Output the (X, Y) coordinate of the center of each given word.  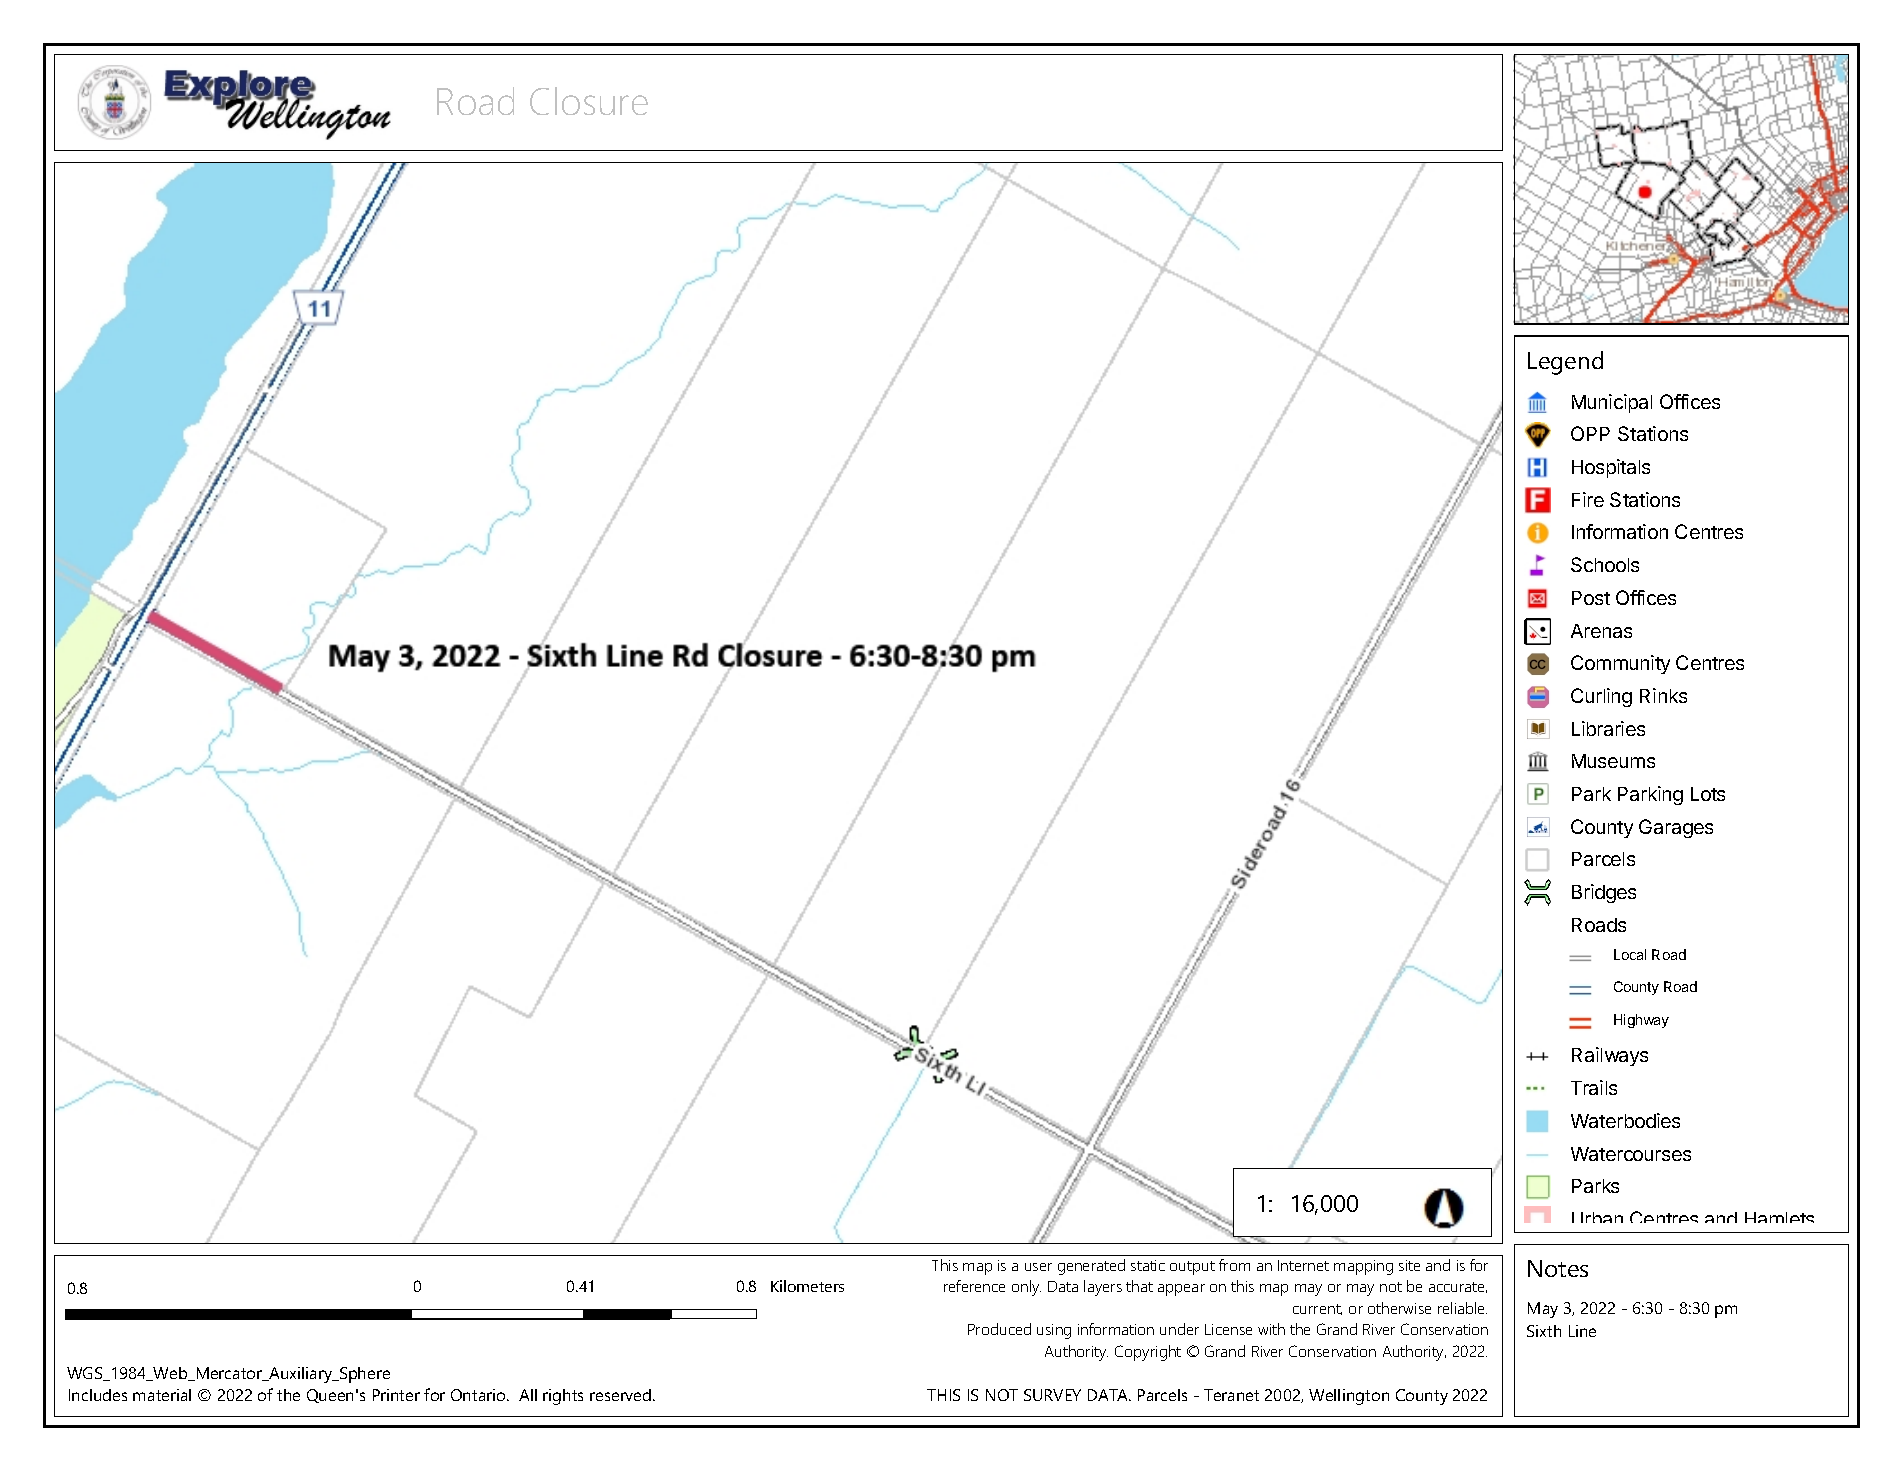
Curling (1601, 697)
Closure (589, 101)
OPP (1590, 433)
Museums (1613, 761)
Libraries (1608, 728)
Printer (396, 1395)
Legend (1565, 363)
